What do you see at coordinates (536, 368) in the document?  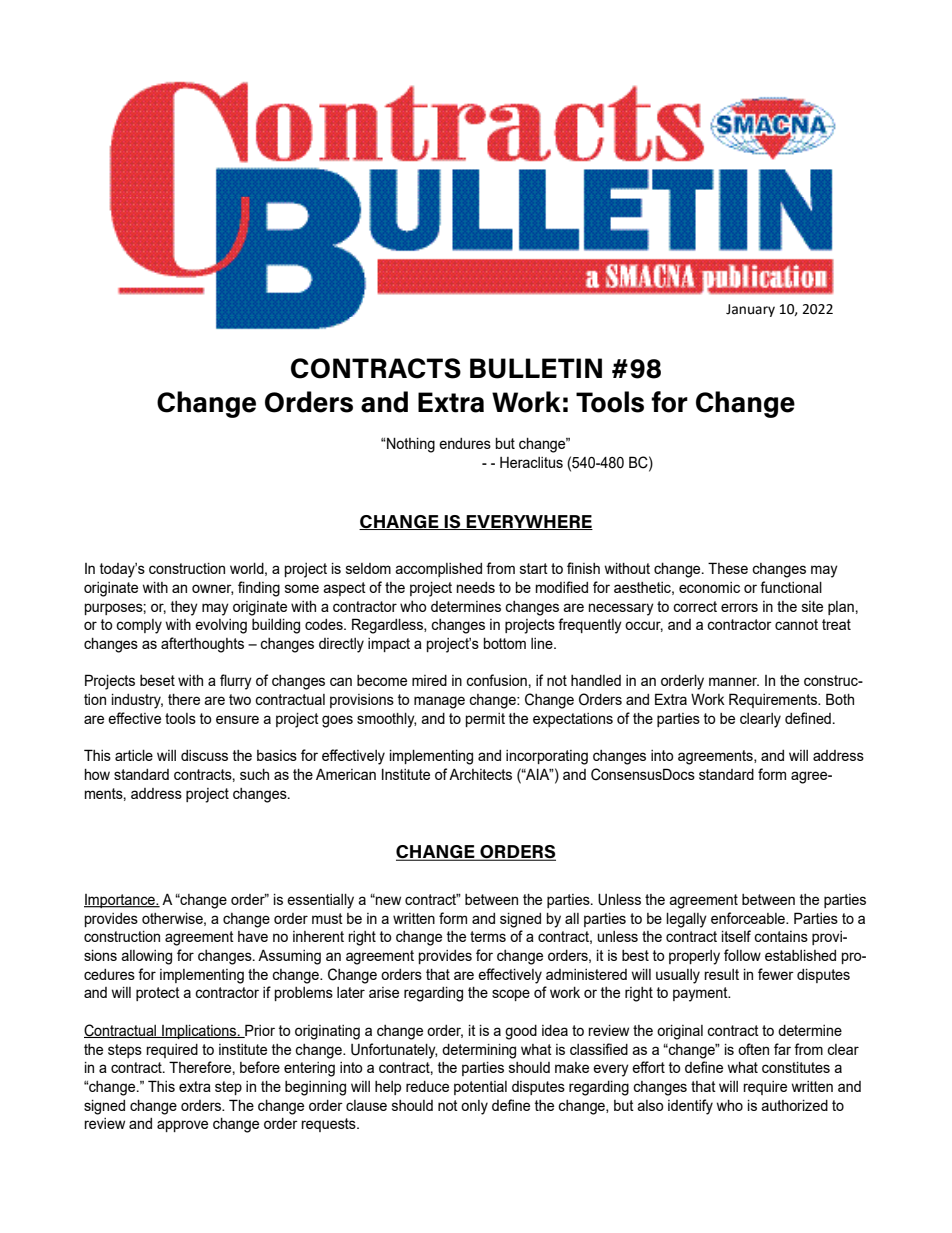 I see `BULLETIN` at bounding box center [536, 368].
